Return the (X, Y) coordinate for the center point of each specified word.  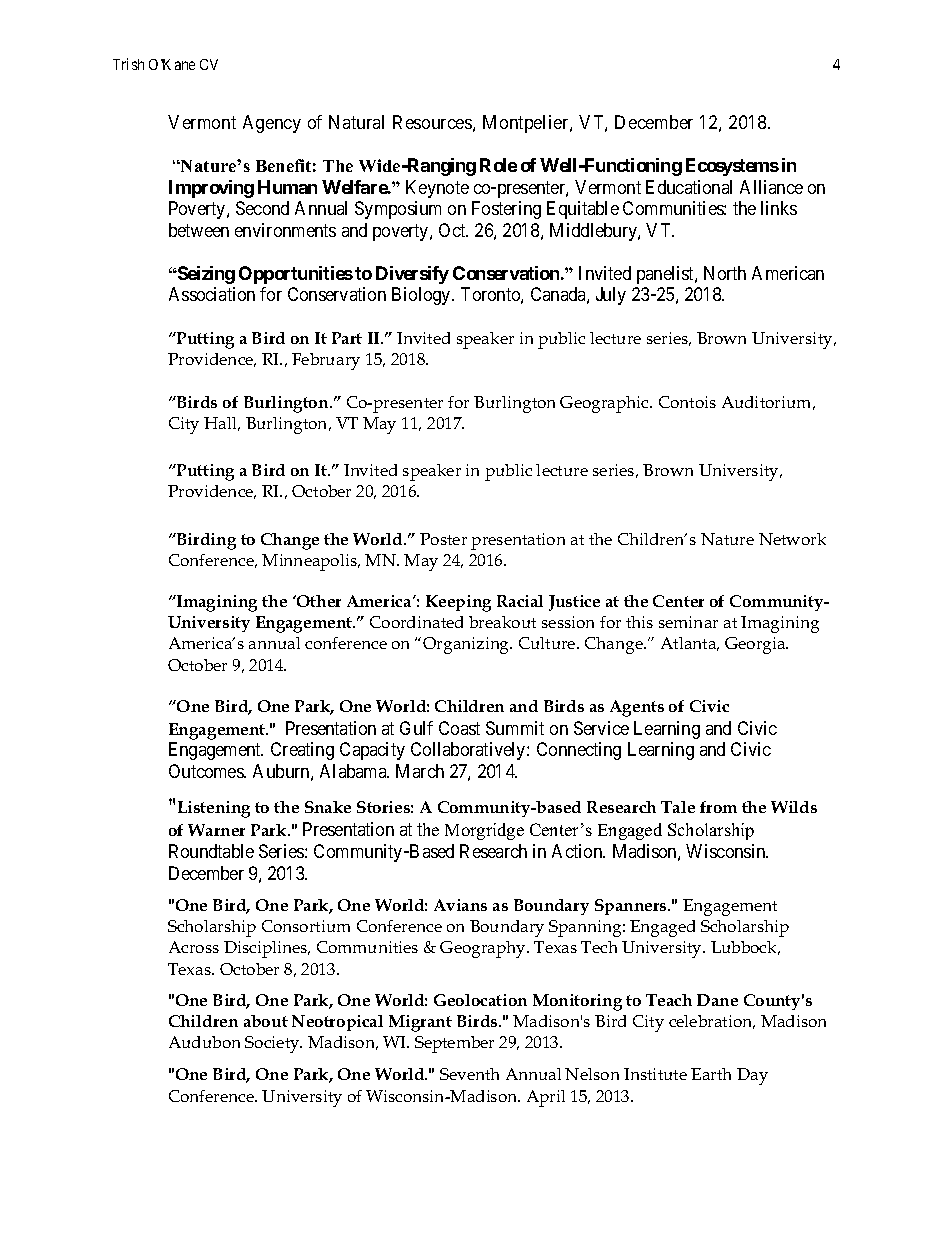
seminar (688, 622)
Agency (272, 124)
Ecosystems (732, 167)
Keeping (458, 603)
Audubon (204, 1042)
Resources (432, 122)
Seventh (469, 1074)
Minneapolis (310, 562)
